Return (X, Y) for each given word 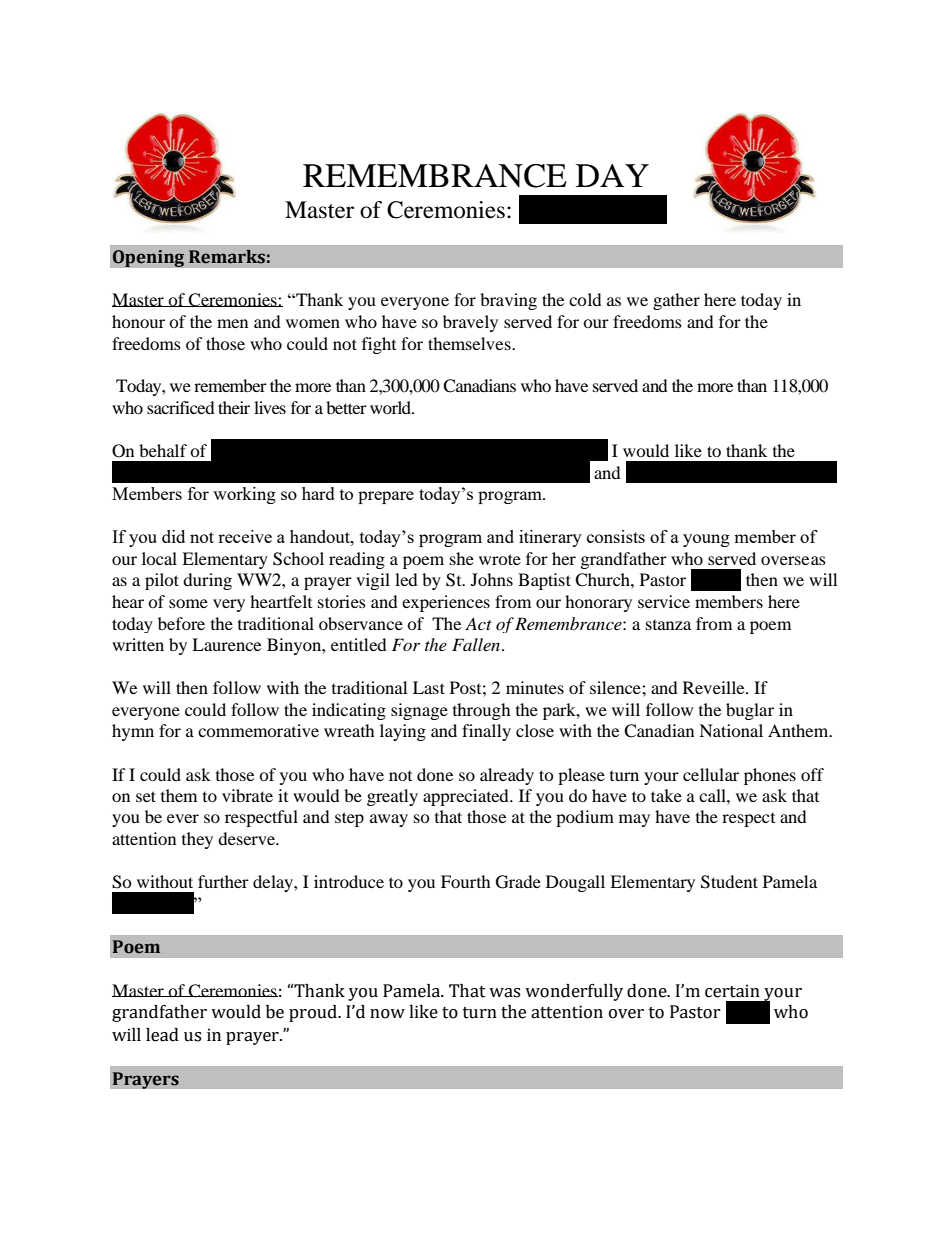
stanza (668, 625)
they (197, 840)
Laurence (226, 644)
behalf (163, 450)
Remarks (227, 257)
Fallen (477, 644)
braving (508, 301)
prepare (386, 497)
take (666, 795)
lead (162, 1035)
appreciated (467, 797)
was (504, 993)
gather (676, 301)
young (706, 540)
